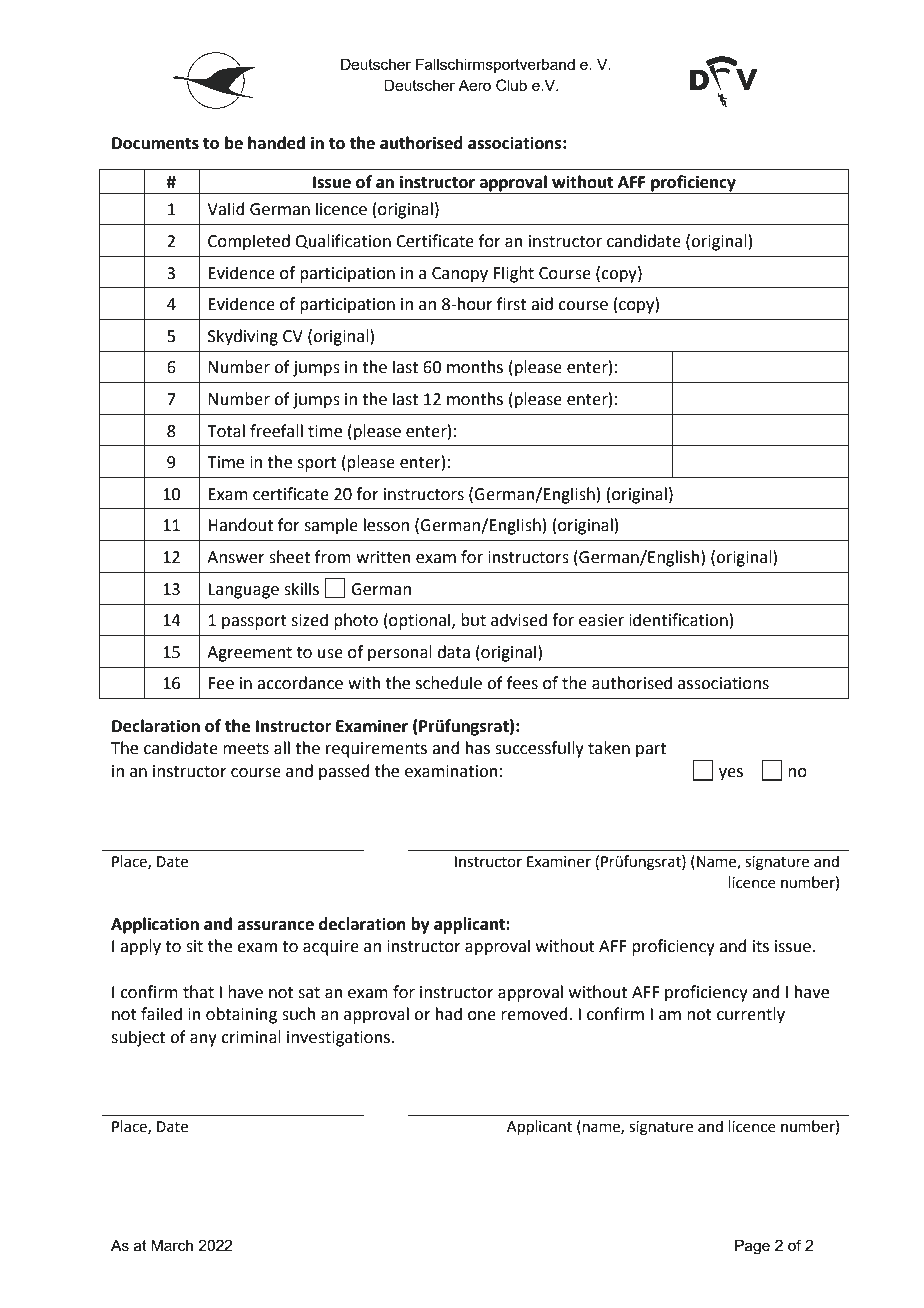  I want to click on Documents, so click(155, 143).
